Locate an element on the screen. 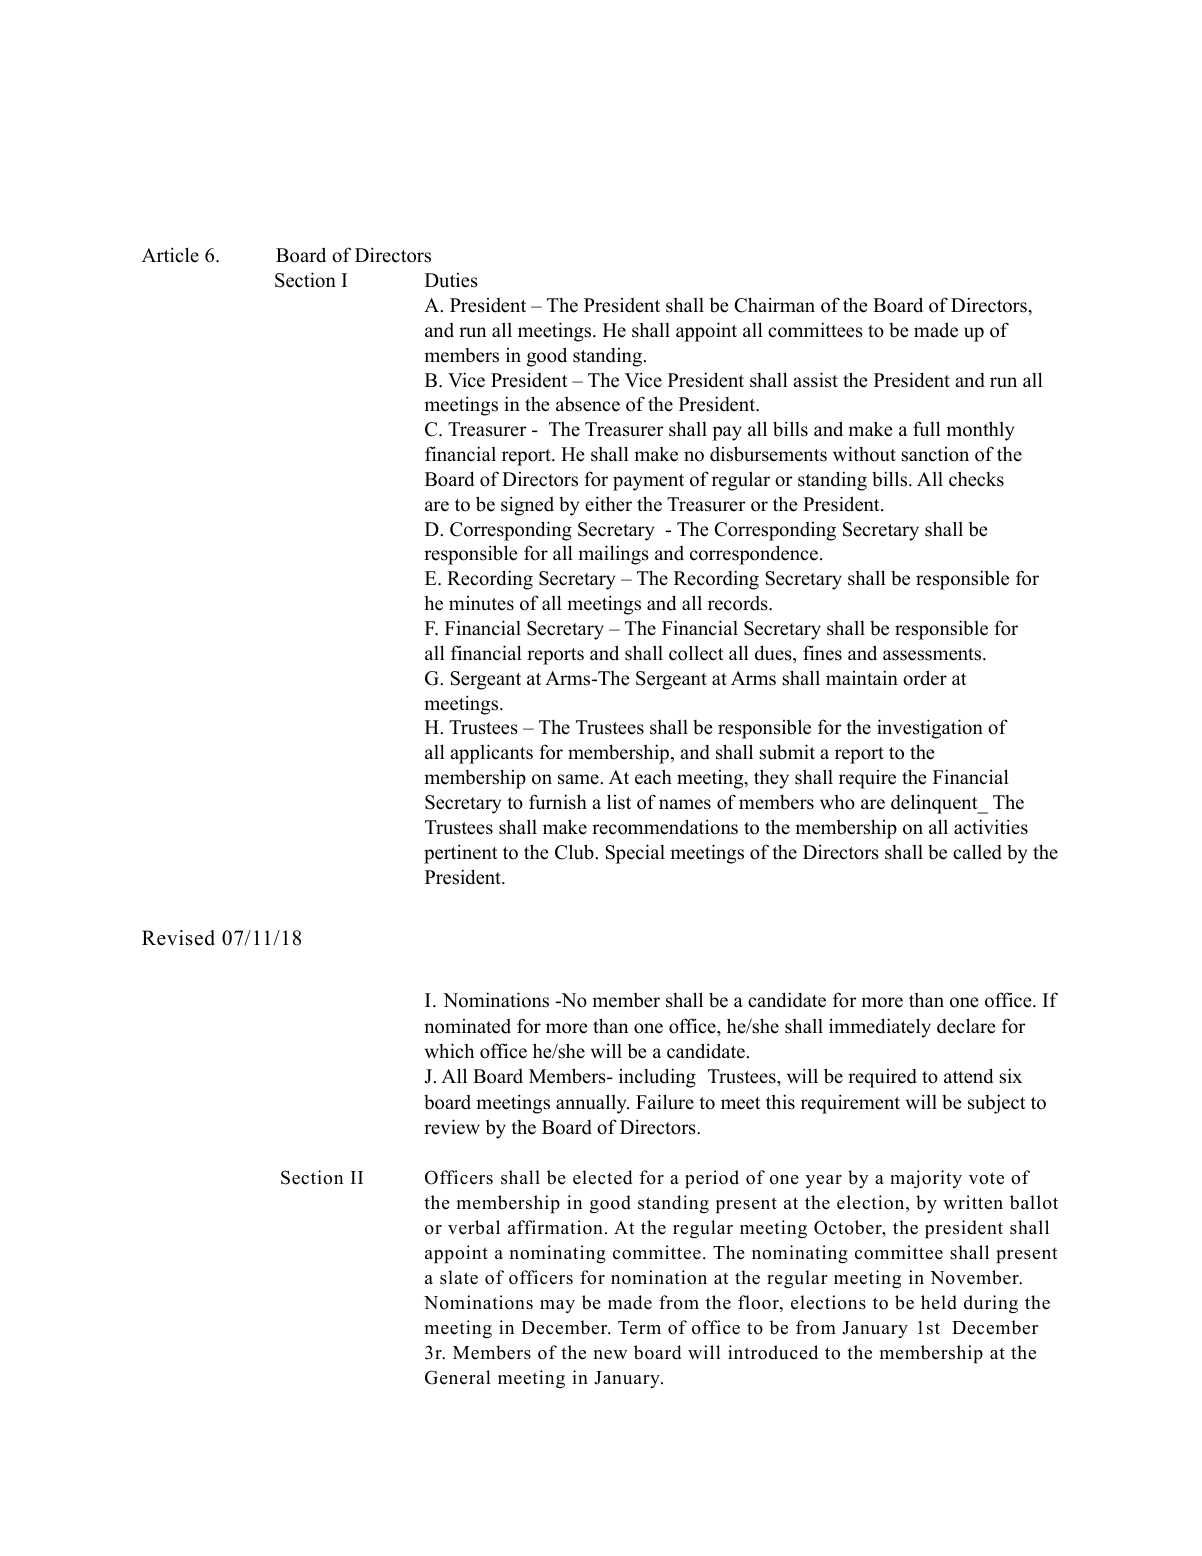  nominated is located at coordinates (467, 1026).
